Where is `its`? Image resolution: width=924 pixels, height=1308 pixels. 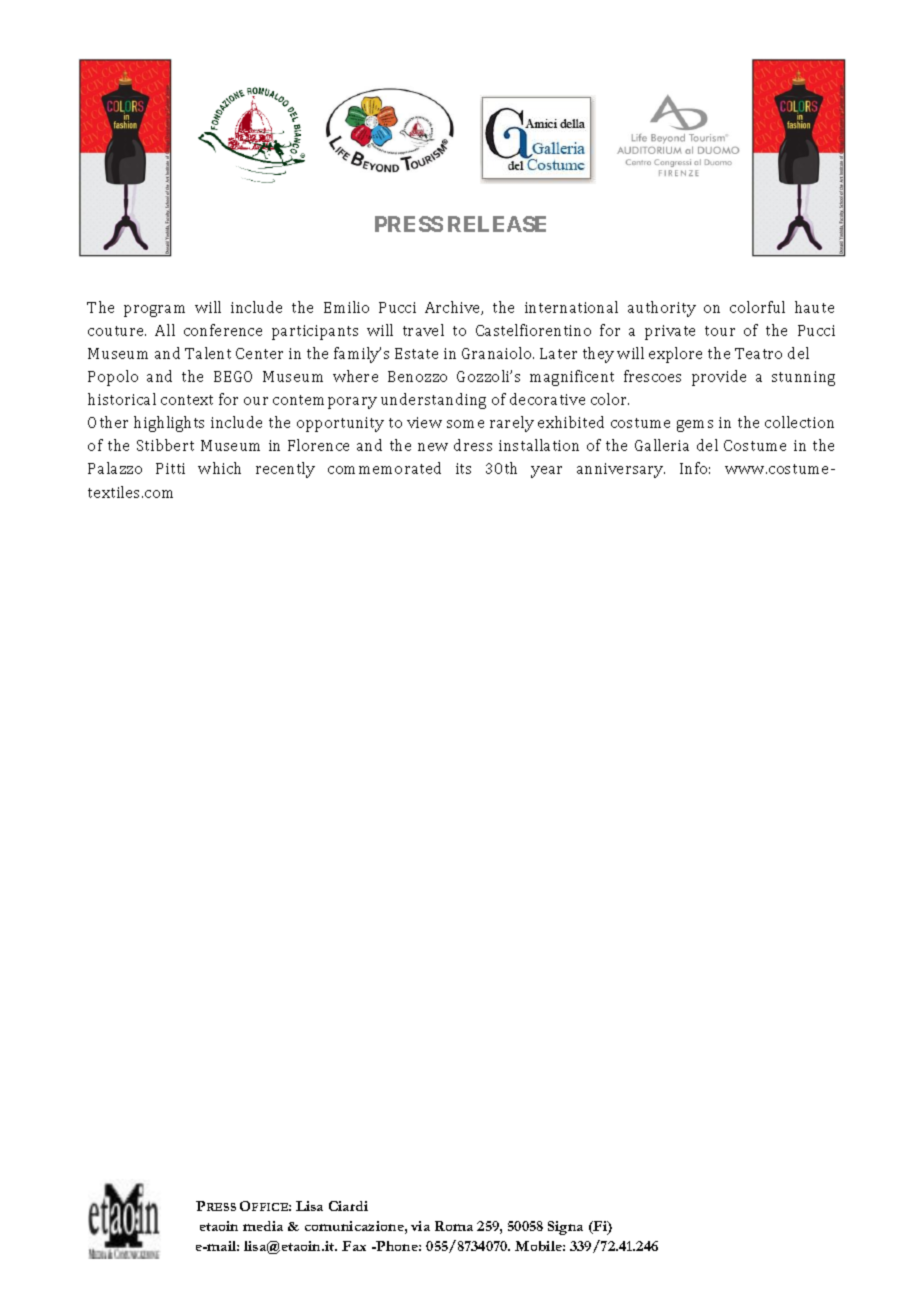 its is located at coordinates (463, 468).
